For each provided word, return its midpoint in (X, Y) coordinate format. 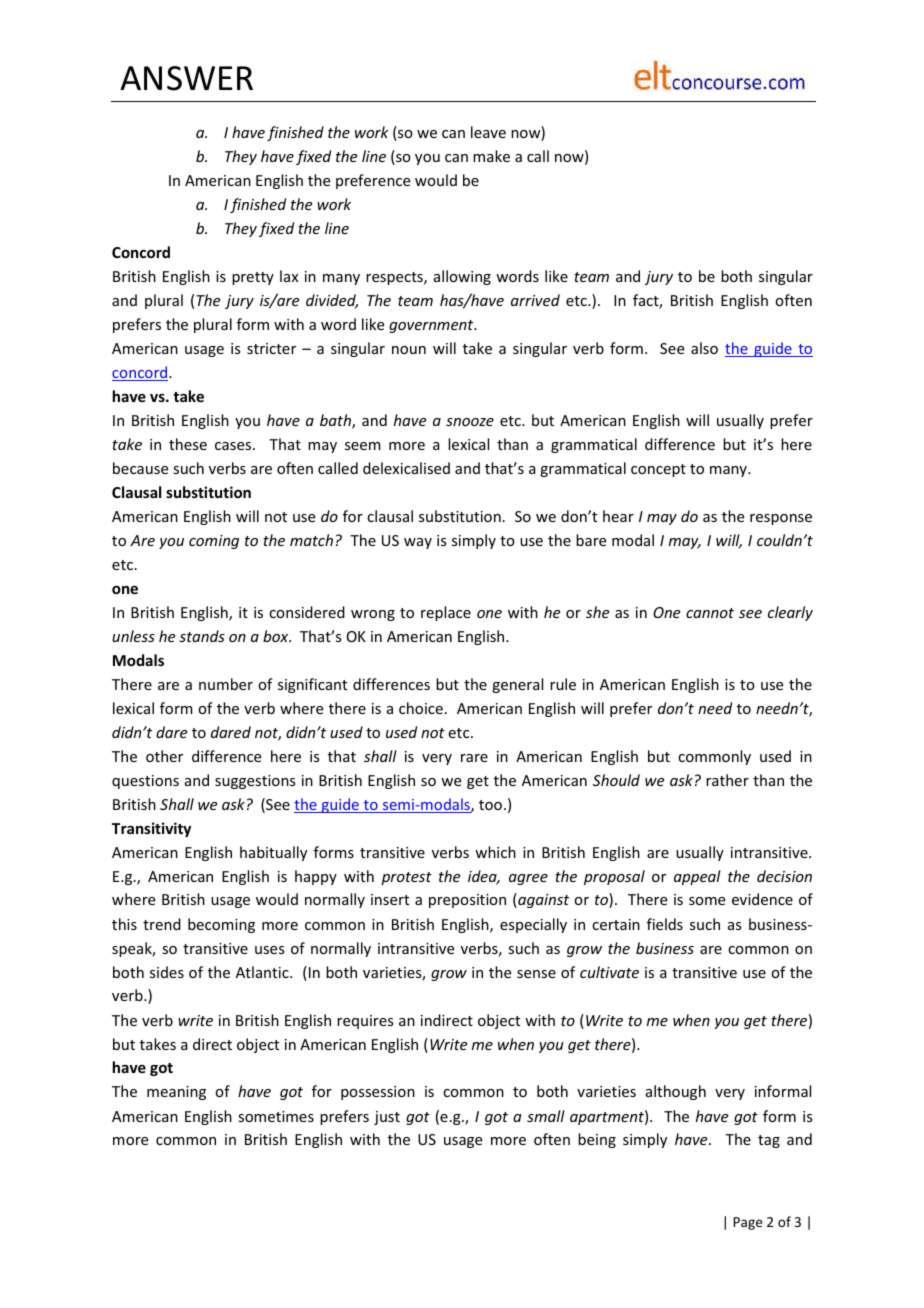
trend (162, 924)
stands (202, 636)
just (387, 1118)
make (491, 156)
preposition (467, 901)
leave (488, 132)
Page (748, 1223)
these (188, 444)
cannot (710, 613)
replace (446, 613)
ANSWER (186, 78)
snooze (470, 422)
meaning (176, 1093)
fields (665, 924)
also (704, 348)
